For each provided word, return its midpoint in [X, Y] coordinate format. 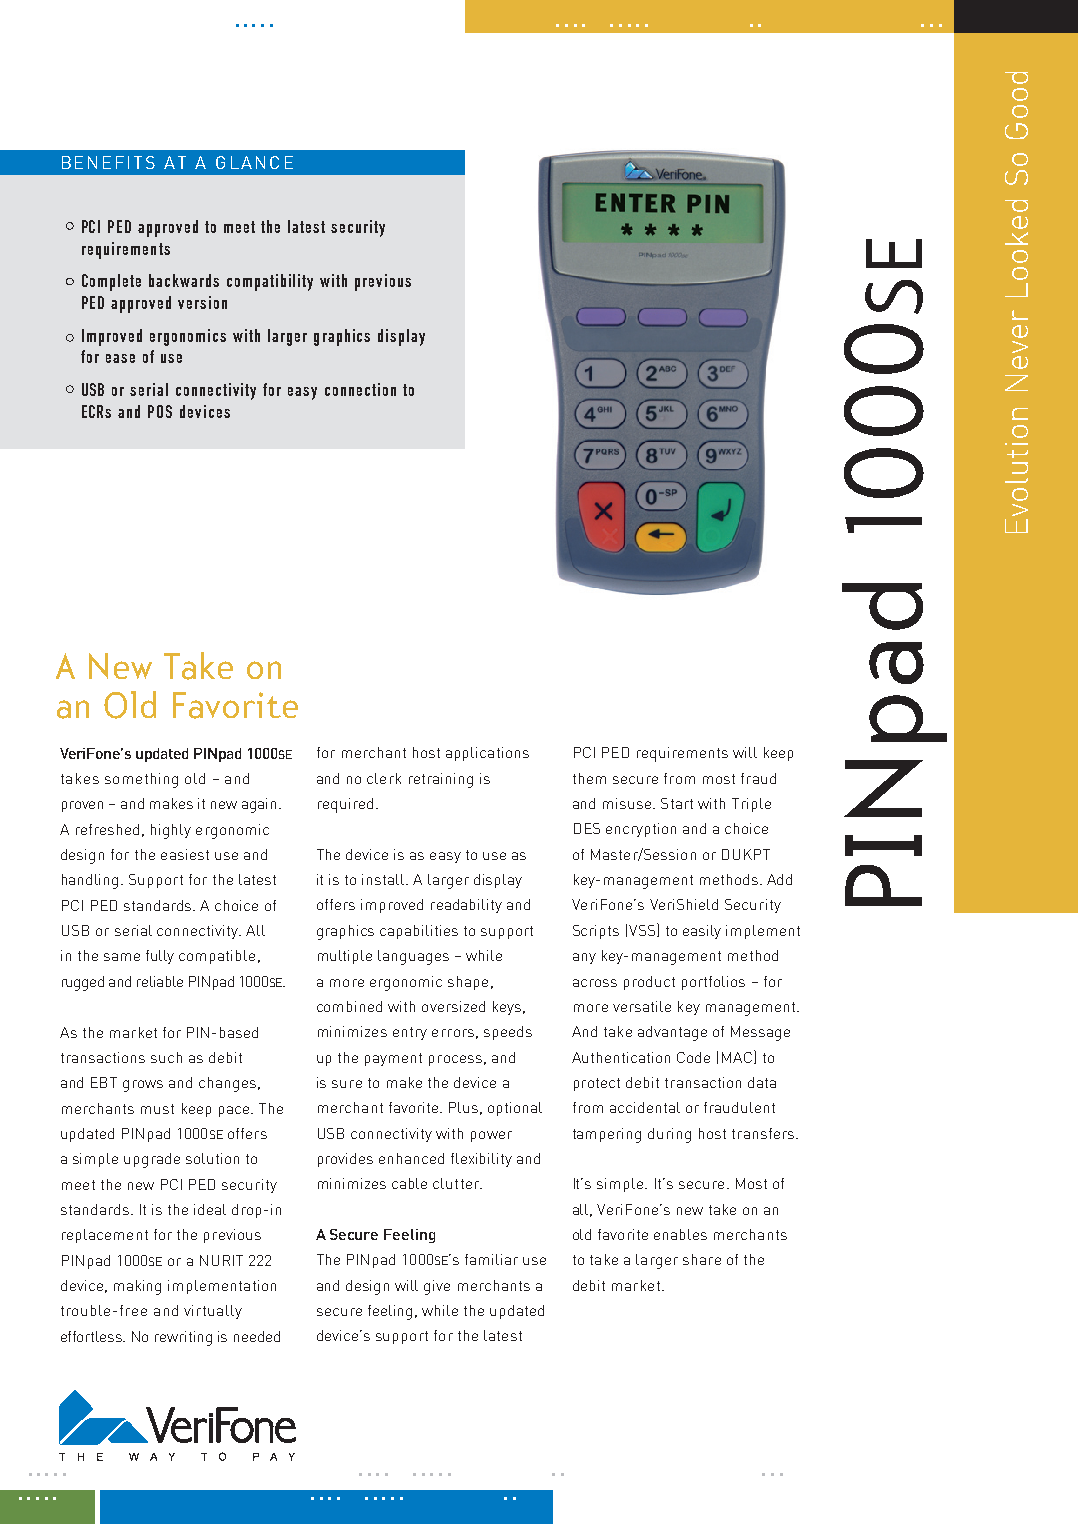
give [437, 1287]
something [141, 780]
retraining [441, 780]
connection [360, 389]
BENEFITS [108, 162]
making [137, 1287]
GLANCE [254, 162]
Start [677, 803]
